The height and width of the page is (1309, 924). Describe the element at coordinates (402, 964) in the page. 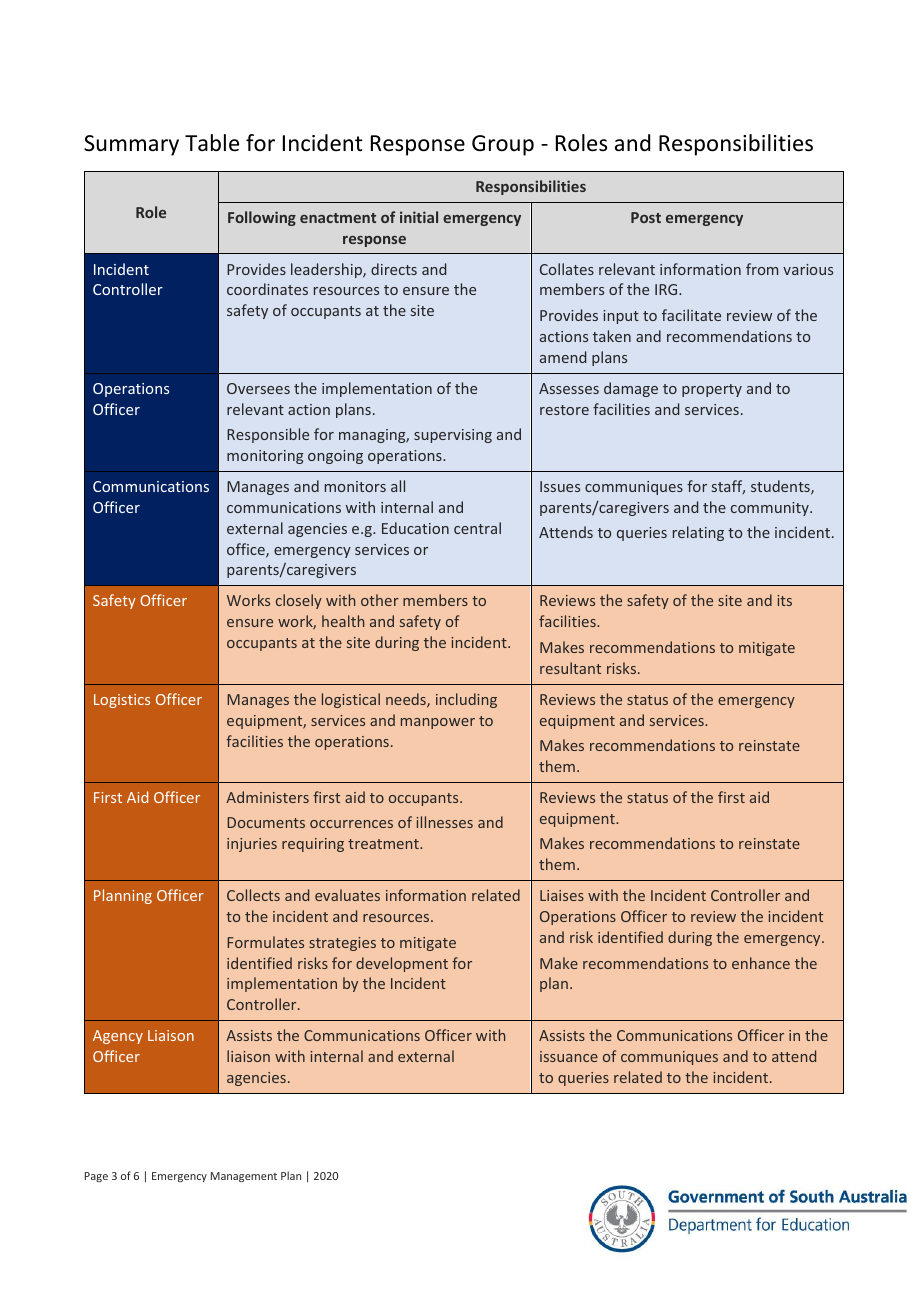

I see `development` at that location.
